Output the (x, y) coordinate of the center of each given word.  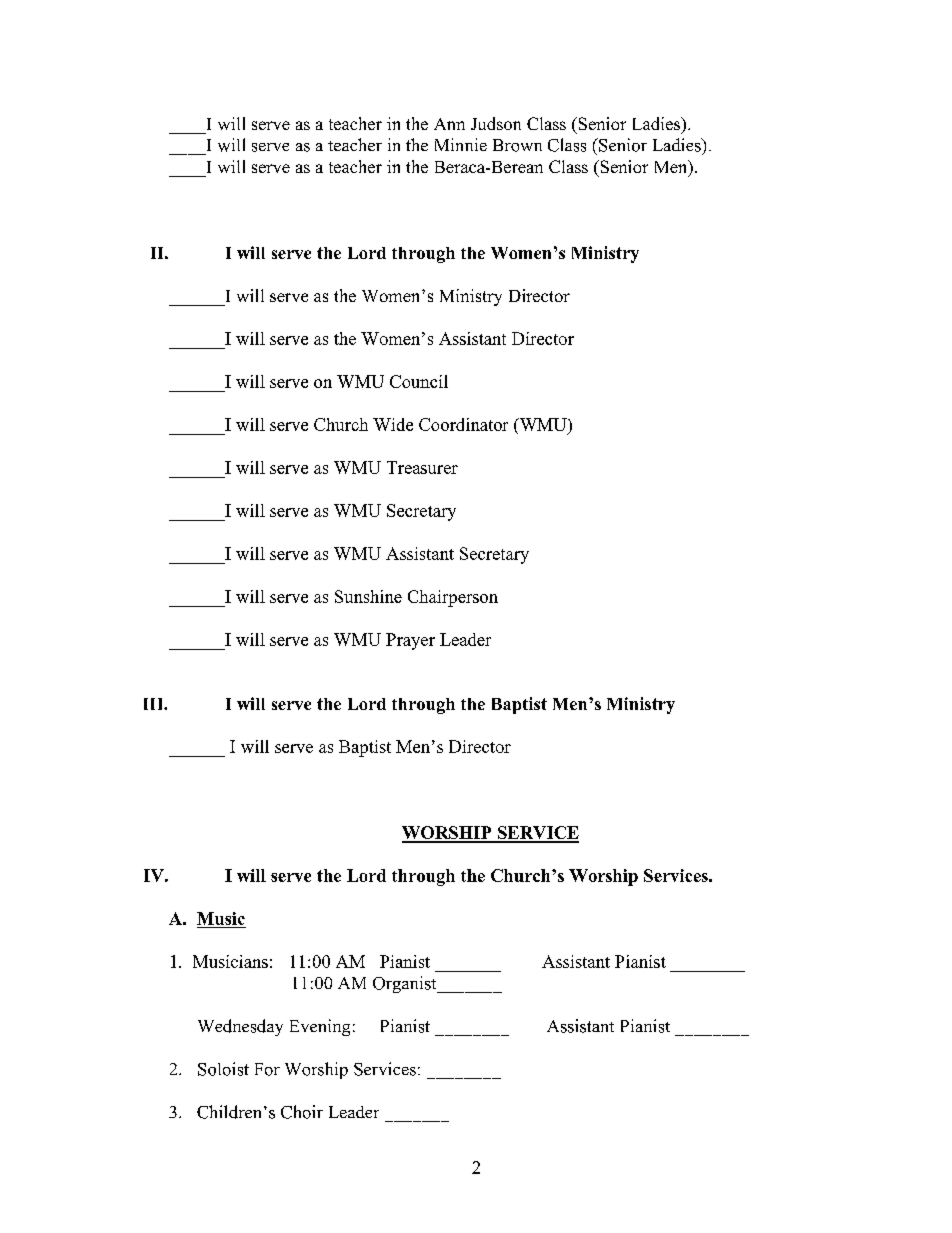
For (267, 1069)
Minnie (461, 144)
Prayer (410, 641)
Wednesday (240, 1027)
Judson (496, 123)
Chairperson (453, 598)
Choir (302, 1112)
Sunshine (368, 596)
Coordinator (463, 424)
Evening (320, 1027)
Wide (393, 424)
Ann (449, 124)
